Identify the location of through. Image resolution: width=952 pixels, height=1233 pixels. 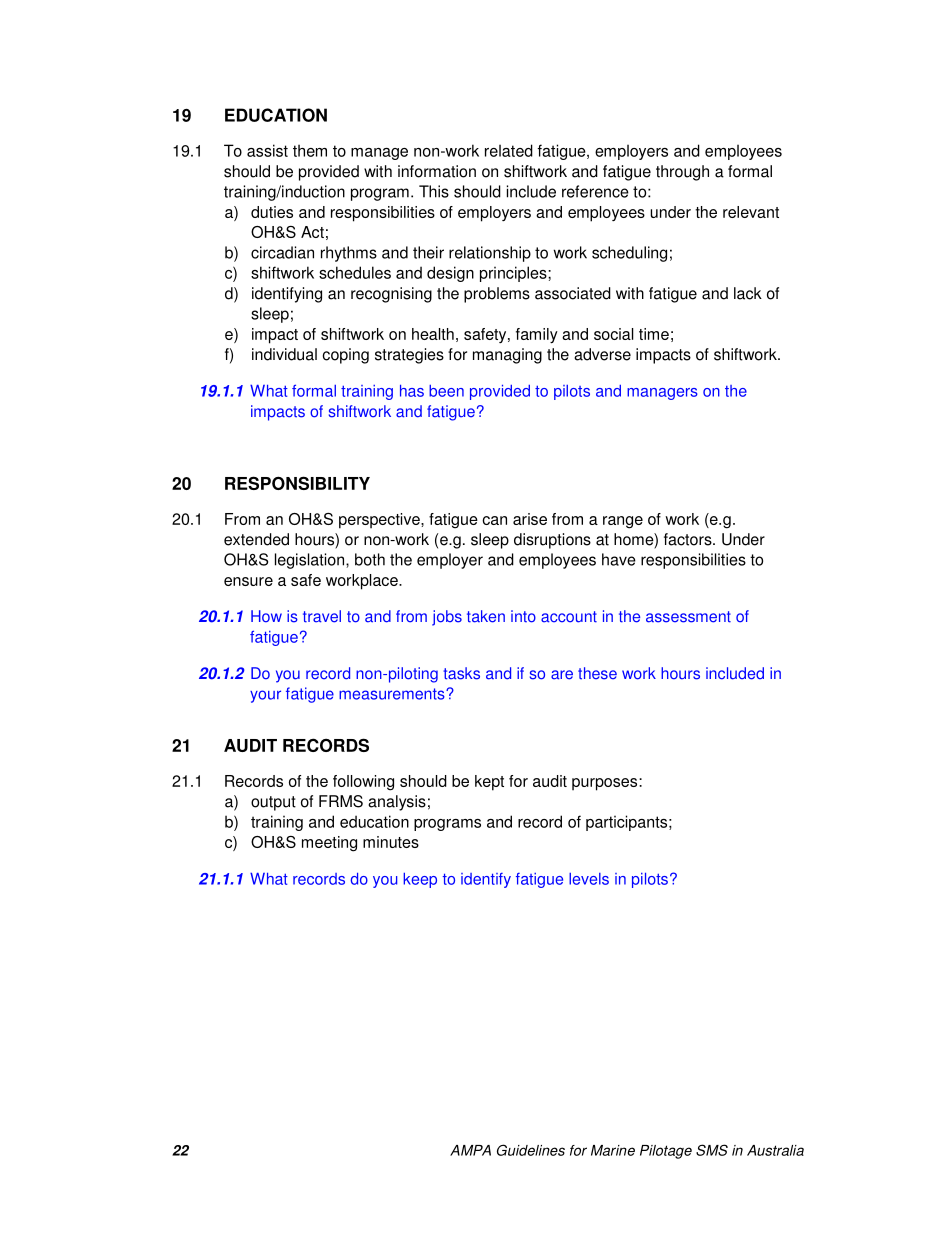
(682, 173).
